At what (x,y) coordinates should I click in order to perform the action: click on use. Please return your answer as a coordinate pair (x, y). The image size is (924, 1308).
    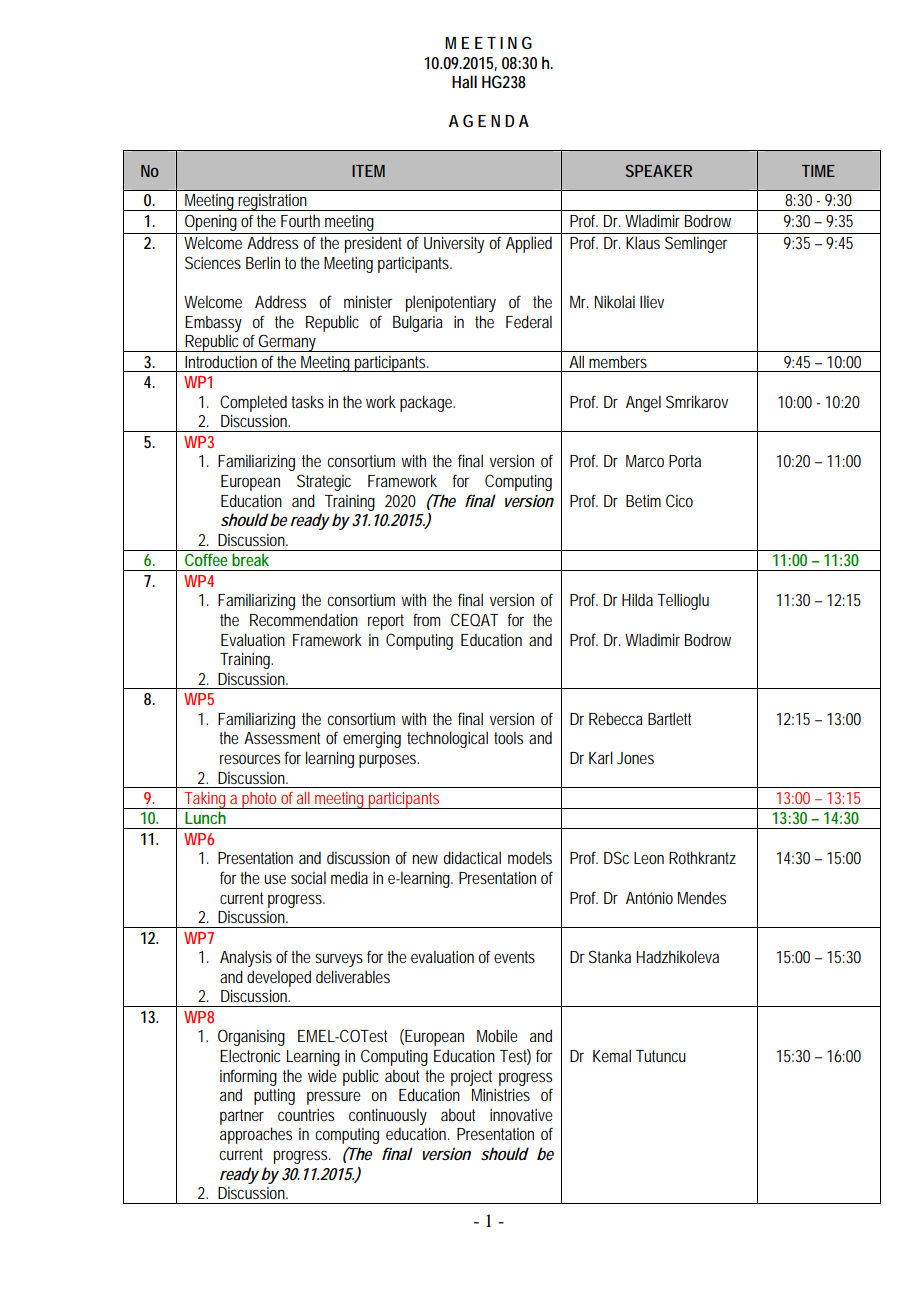
    Looking at the image, I should click on (275, 879).
